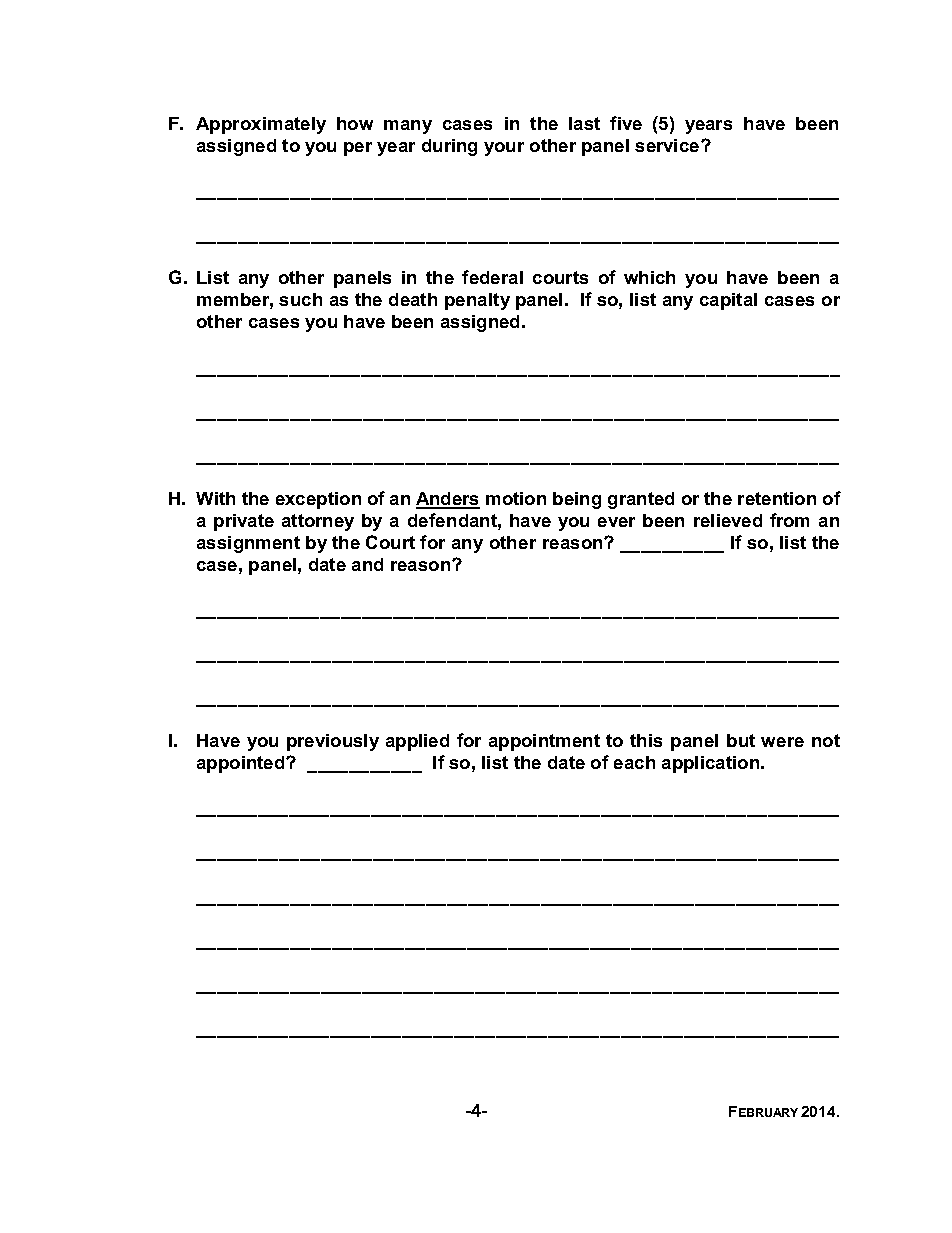  I want to click on previously, so click(333, 742).
